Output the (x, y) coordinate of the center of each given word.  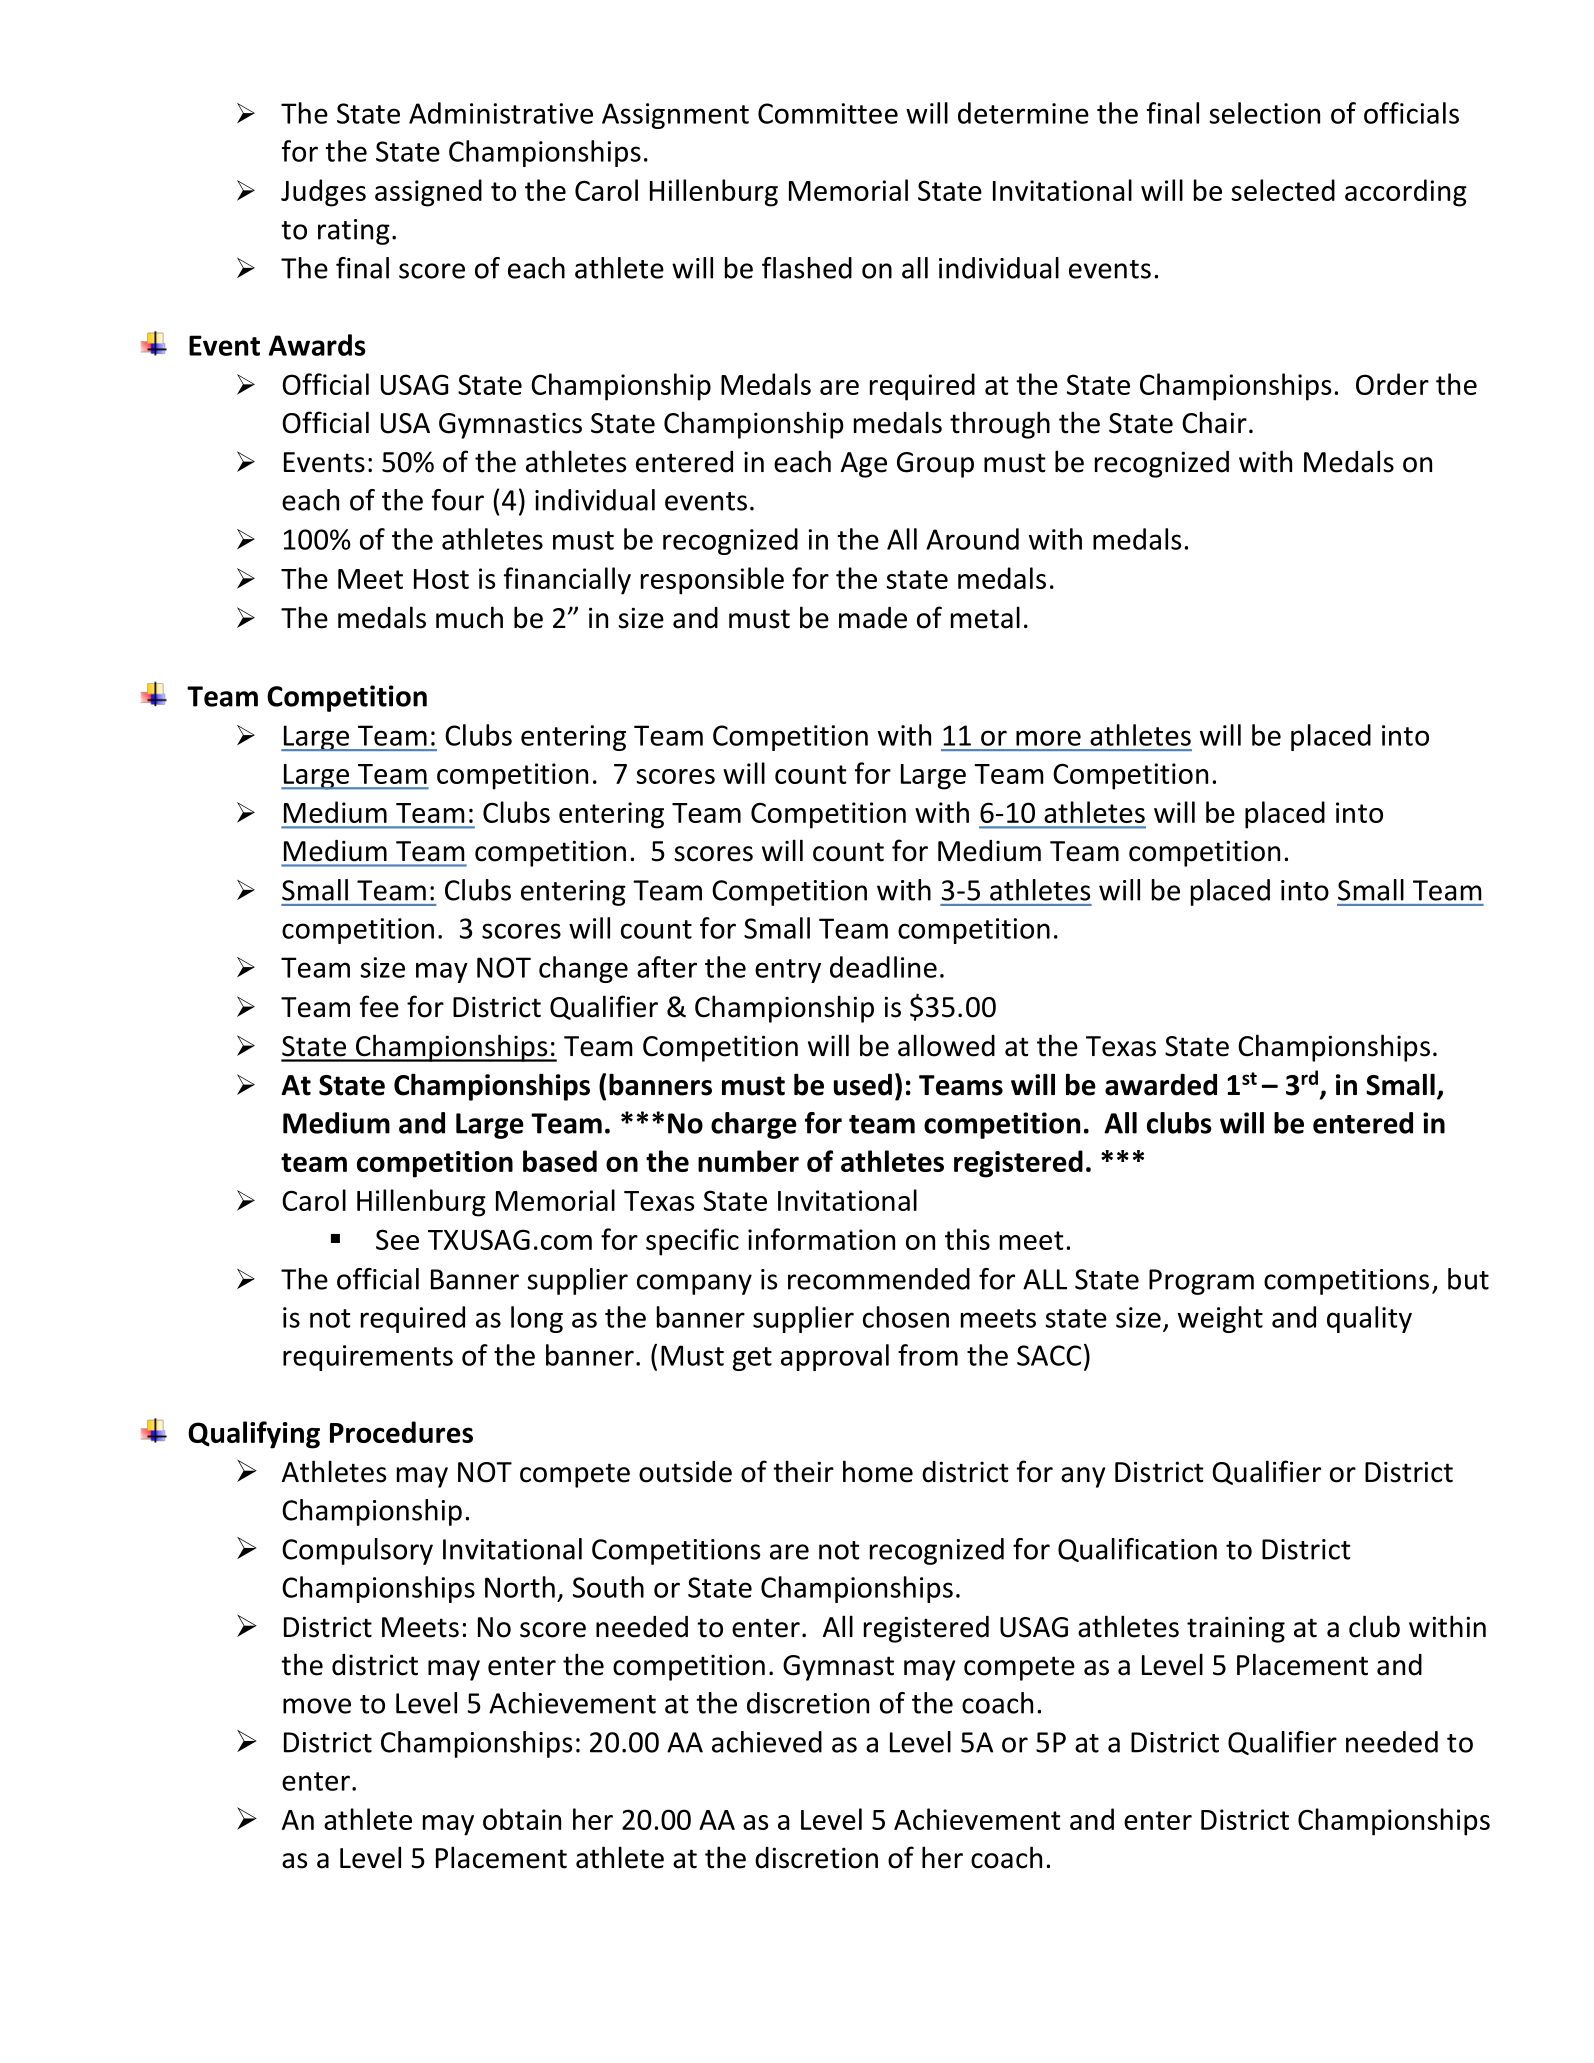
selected (1283, 190)
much (469, 617)
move (317, 1706)
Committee (828, 113)
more (1048, 738)
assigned (428, 193)
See (397, 1239)
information (821, 1239)
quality (1369, 1319)
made (873, 618)
